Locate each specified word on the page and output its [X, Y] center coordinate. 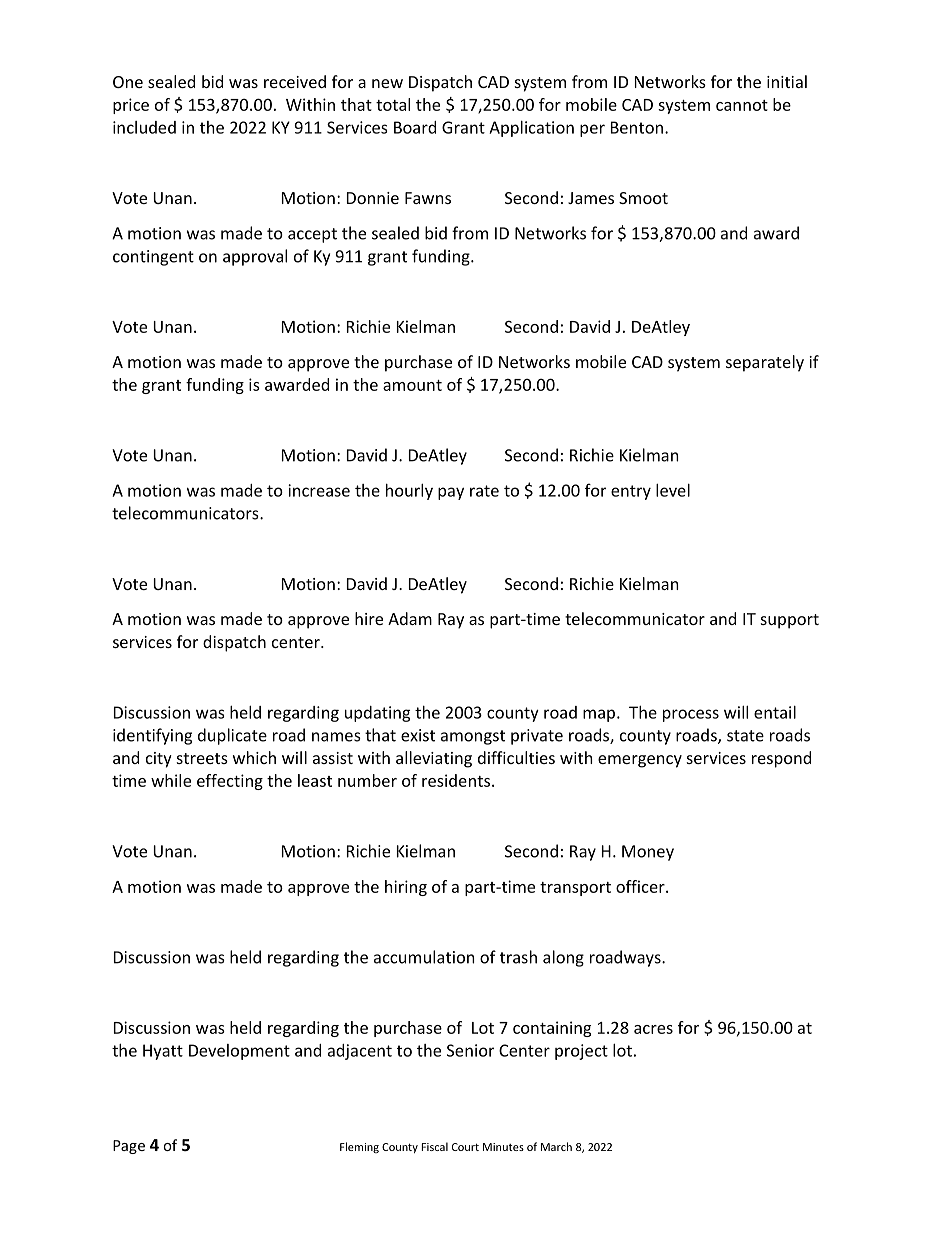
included [144, 127]
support [790, 621]
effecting [230, 782]
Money [648, 853]
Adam [410, 618]
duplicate [232, 736]
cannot [742, 105]
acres [653, 1029]
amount [412, 385]
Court [465, 1147]
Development [239, 1052]
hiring [406, 888]
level [673, 490]
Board [415, 127]
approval [255, 257]
